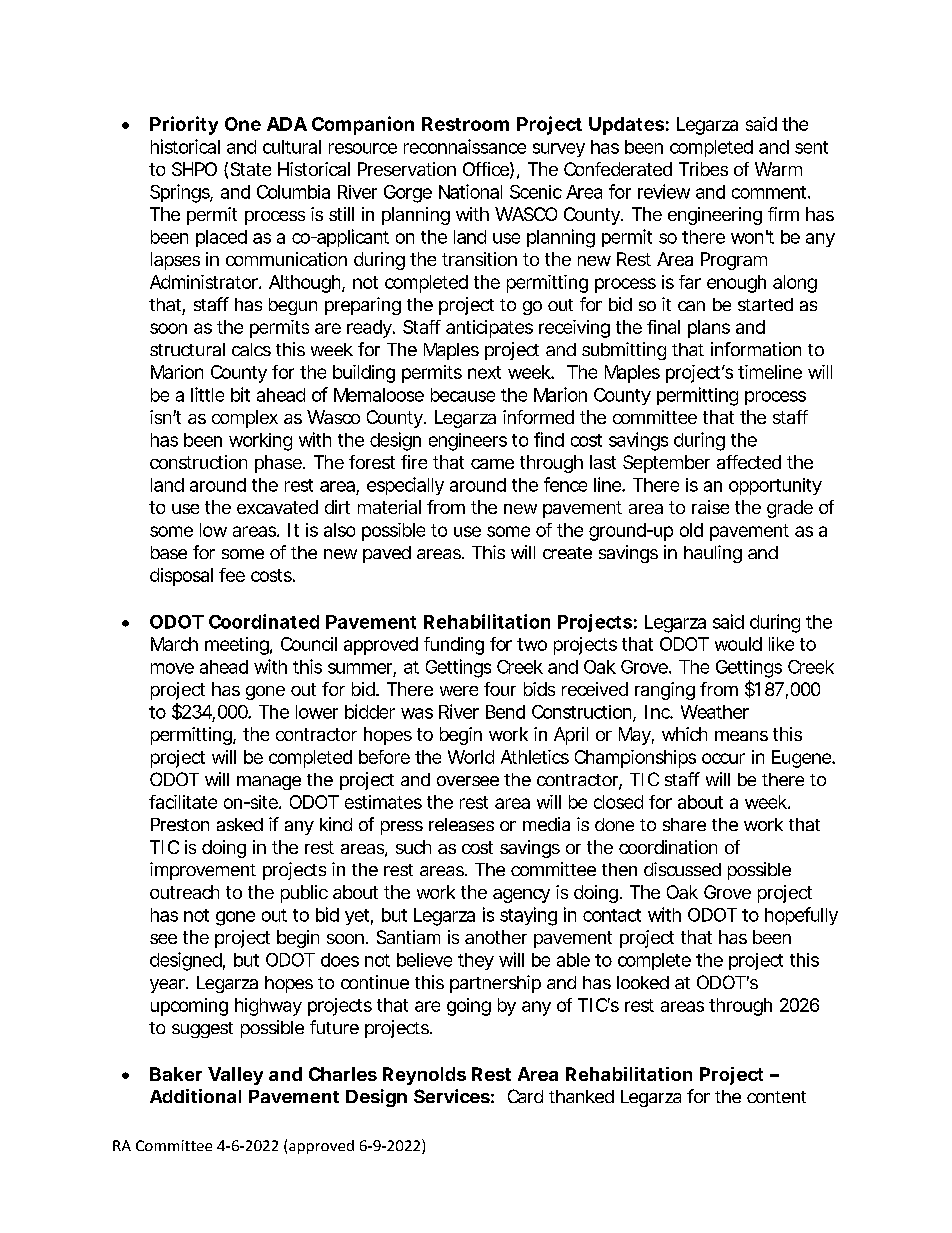 The height and width of the screenshot is (1233, 952). I want to click on Card, so click(525, 1096).
